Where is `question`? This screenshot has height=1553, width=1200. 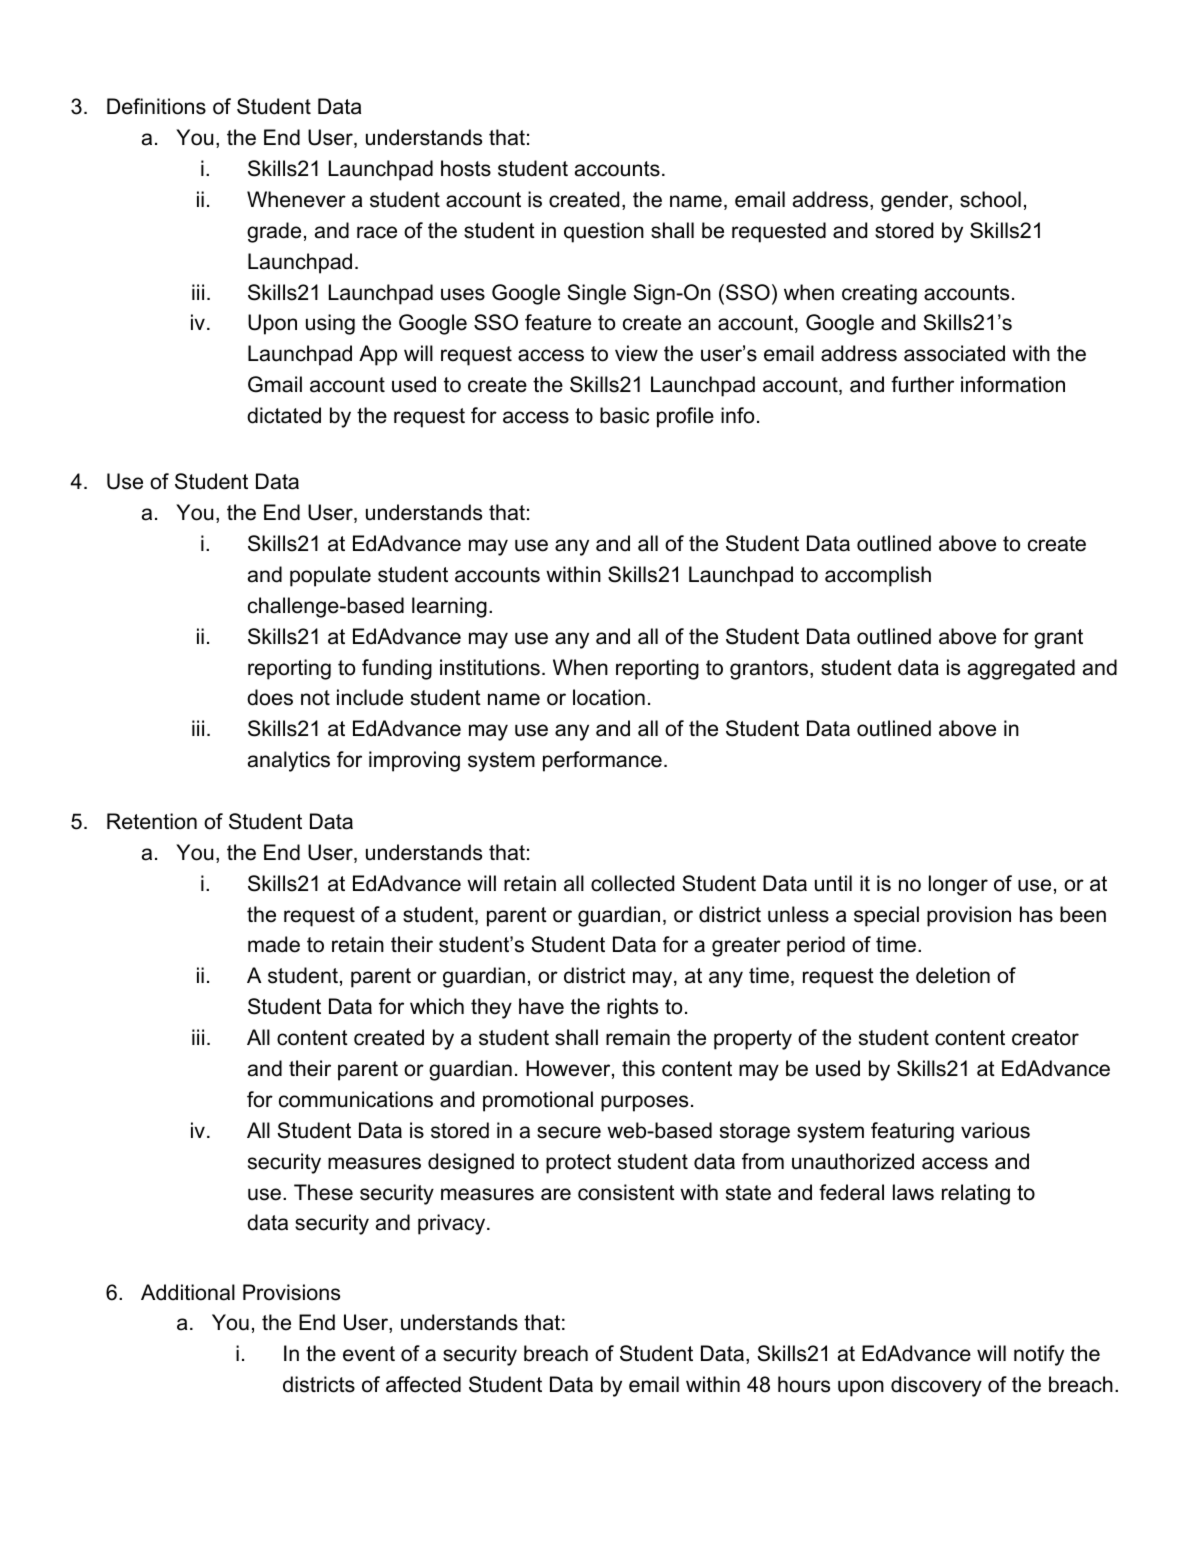 question is located at coordinates (604, 232).
